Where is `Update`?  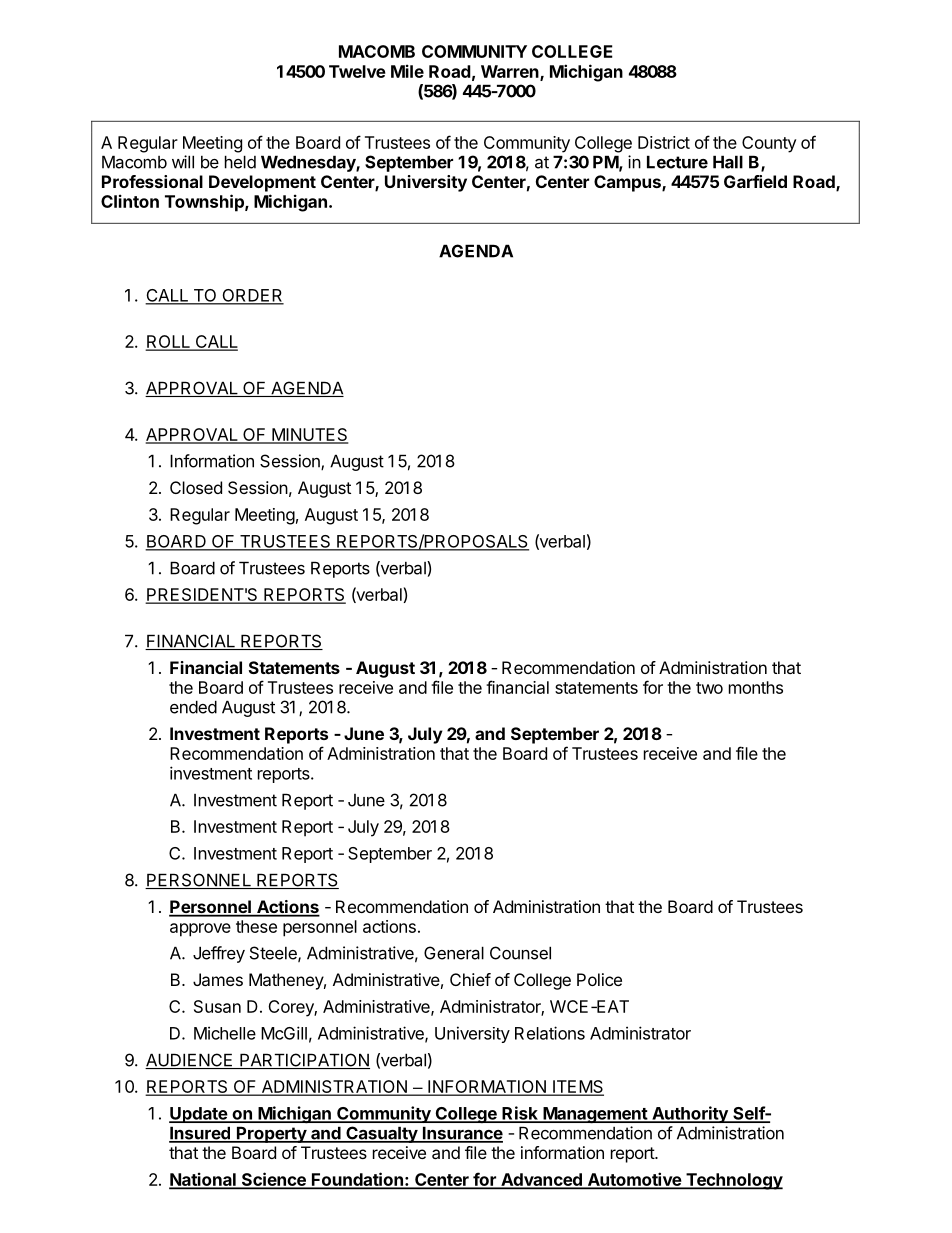 Update is located at coordinates (199, 1115).
